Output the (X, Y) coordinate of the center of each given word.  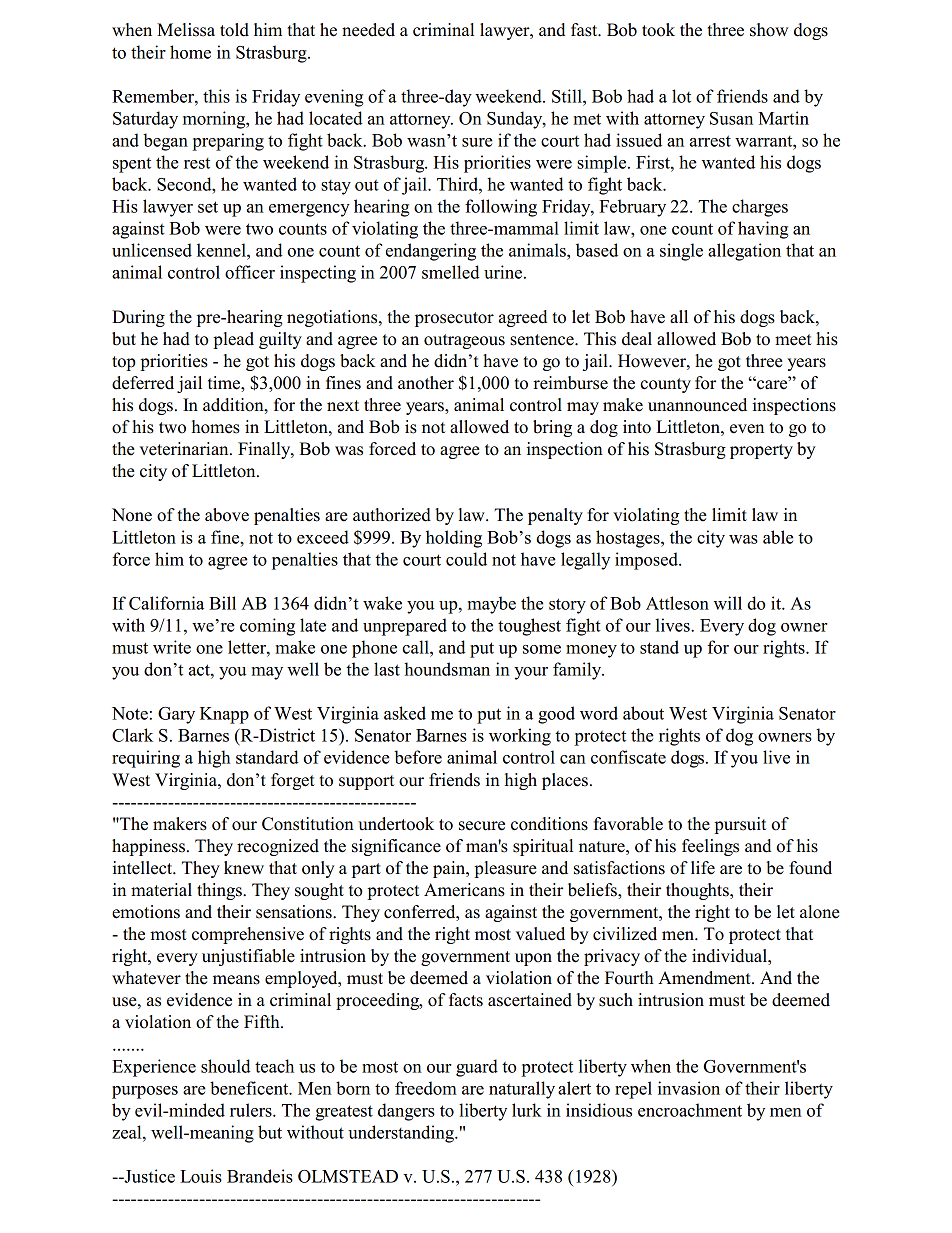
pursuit (740, 825)
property (761, 451)
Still (568, 96)
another (426, 383)
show (769, 30)
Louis (201, 1176)
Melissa (186, 30)
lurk (527, 1110)
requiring (146, 759)
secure (482, 826)
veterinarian (185, 449)
